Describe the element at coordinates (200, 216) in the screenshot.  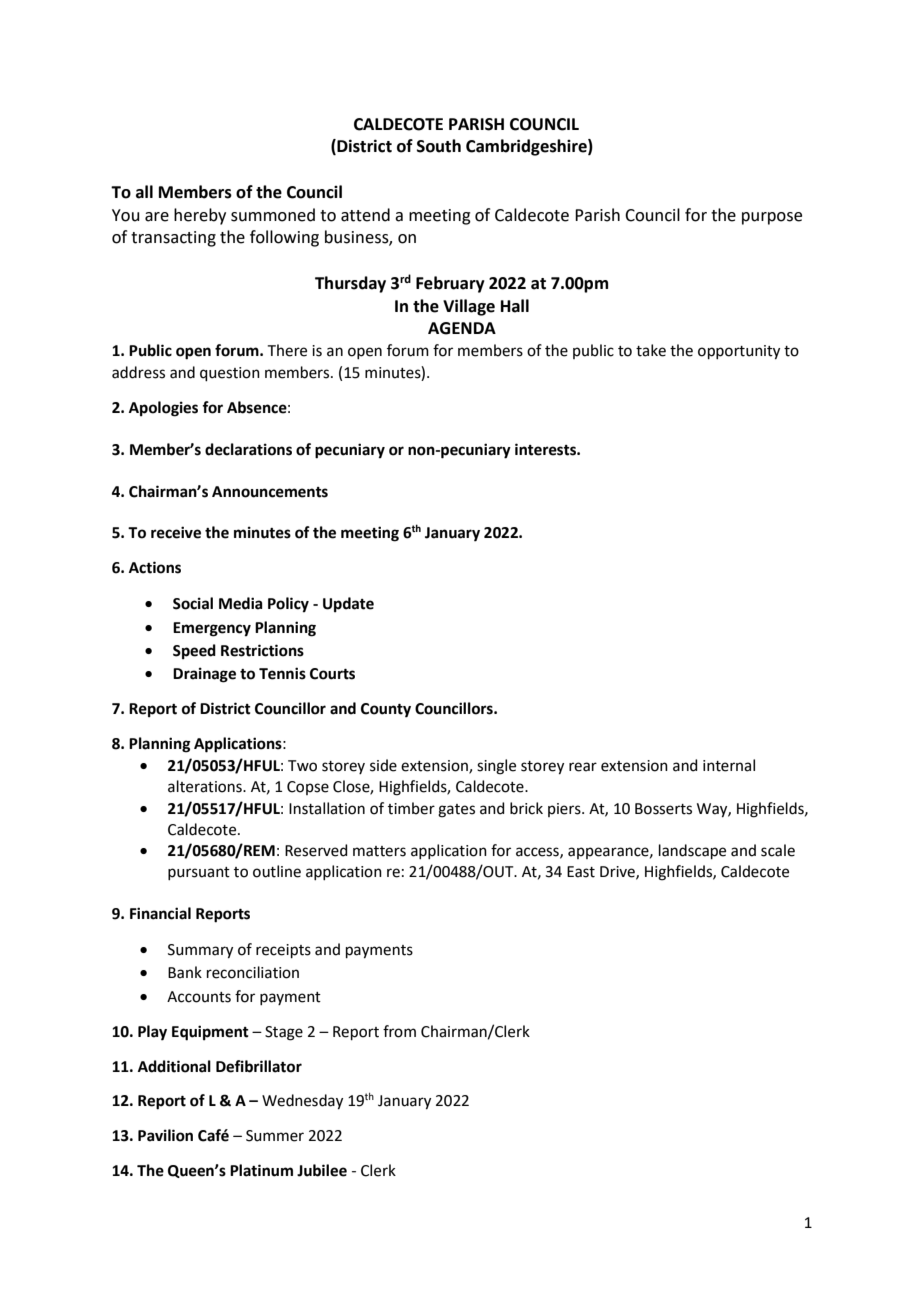
I see `hereby` at that location.
